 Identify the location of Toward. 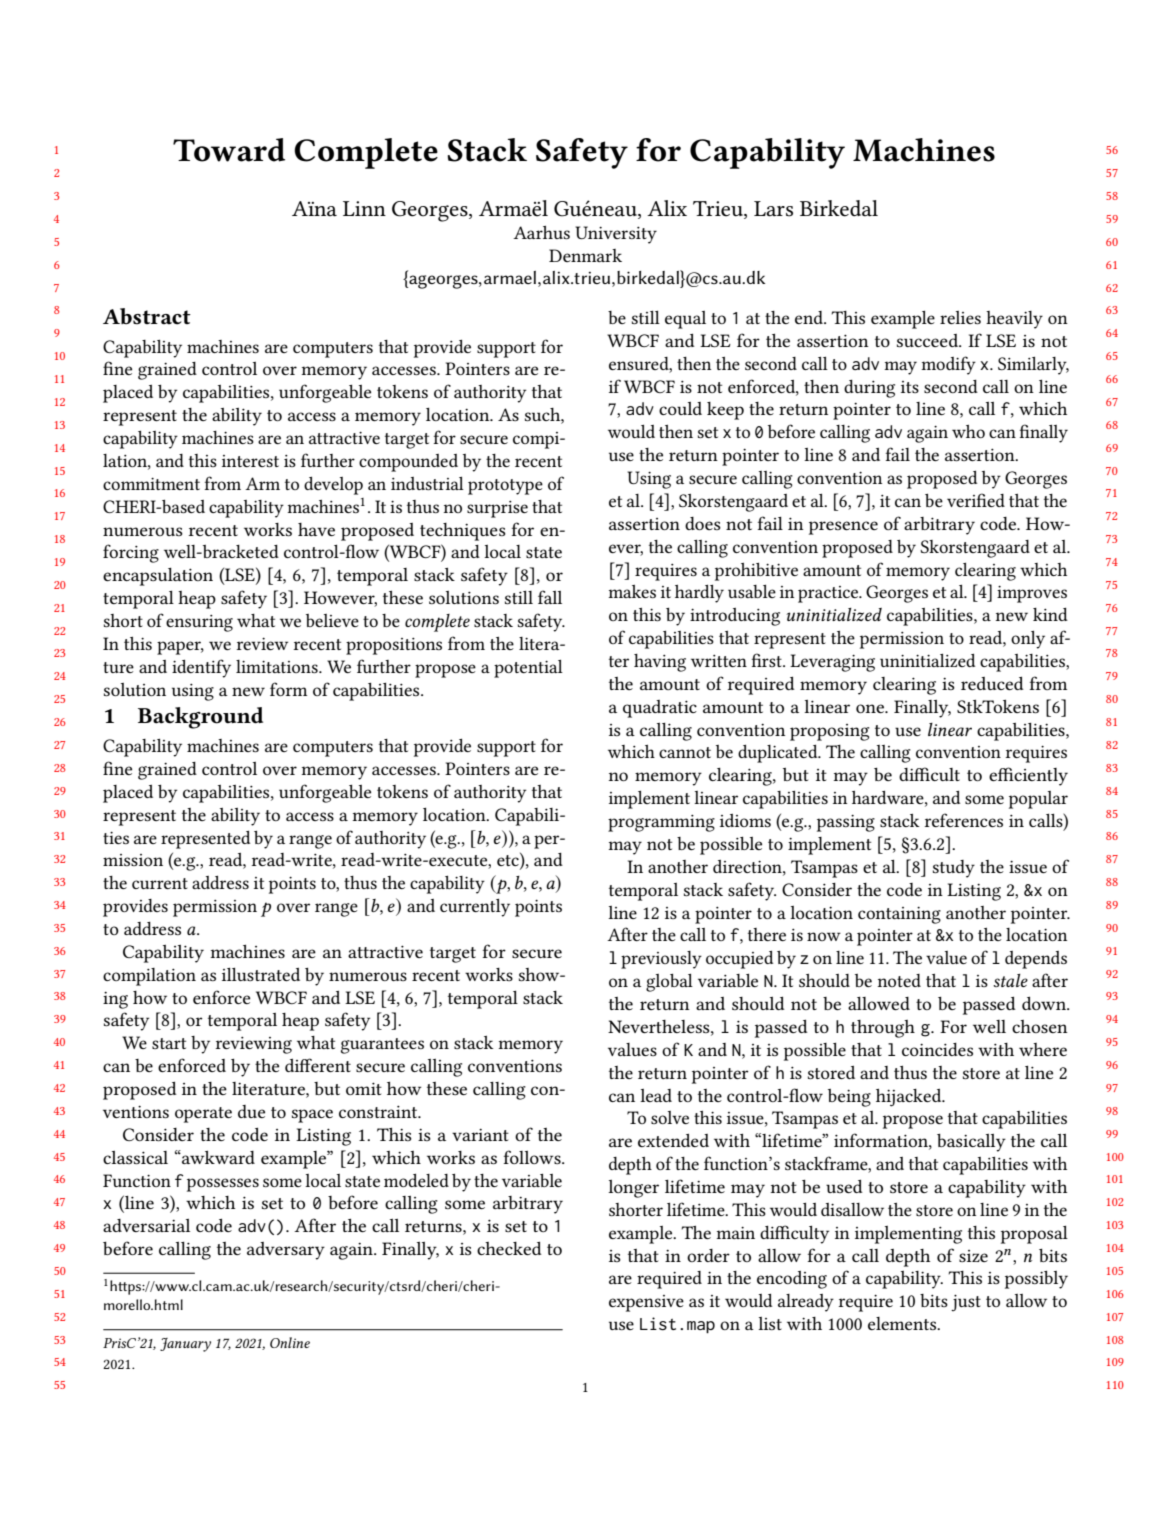
(229, 150).
